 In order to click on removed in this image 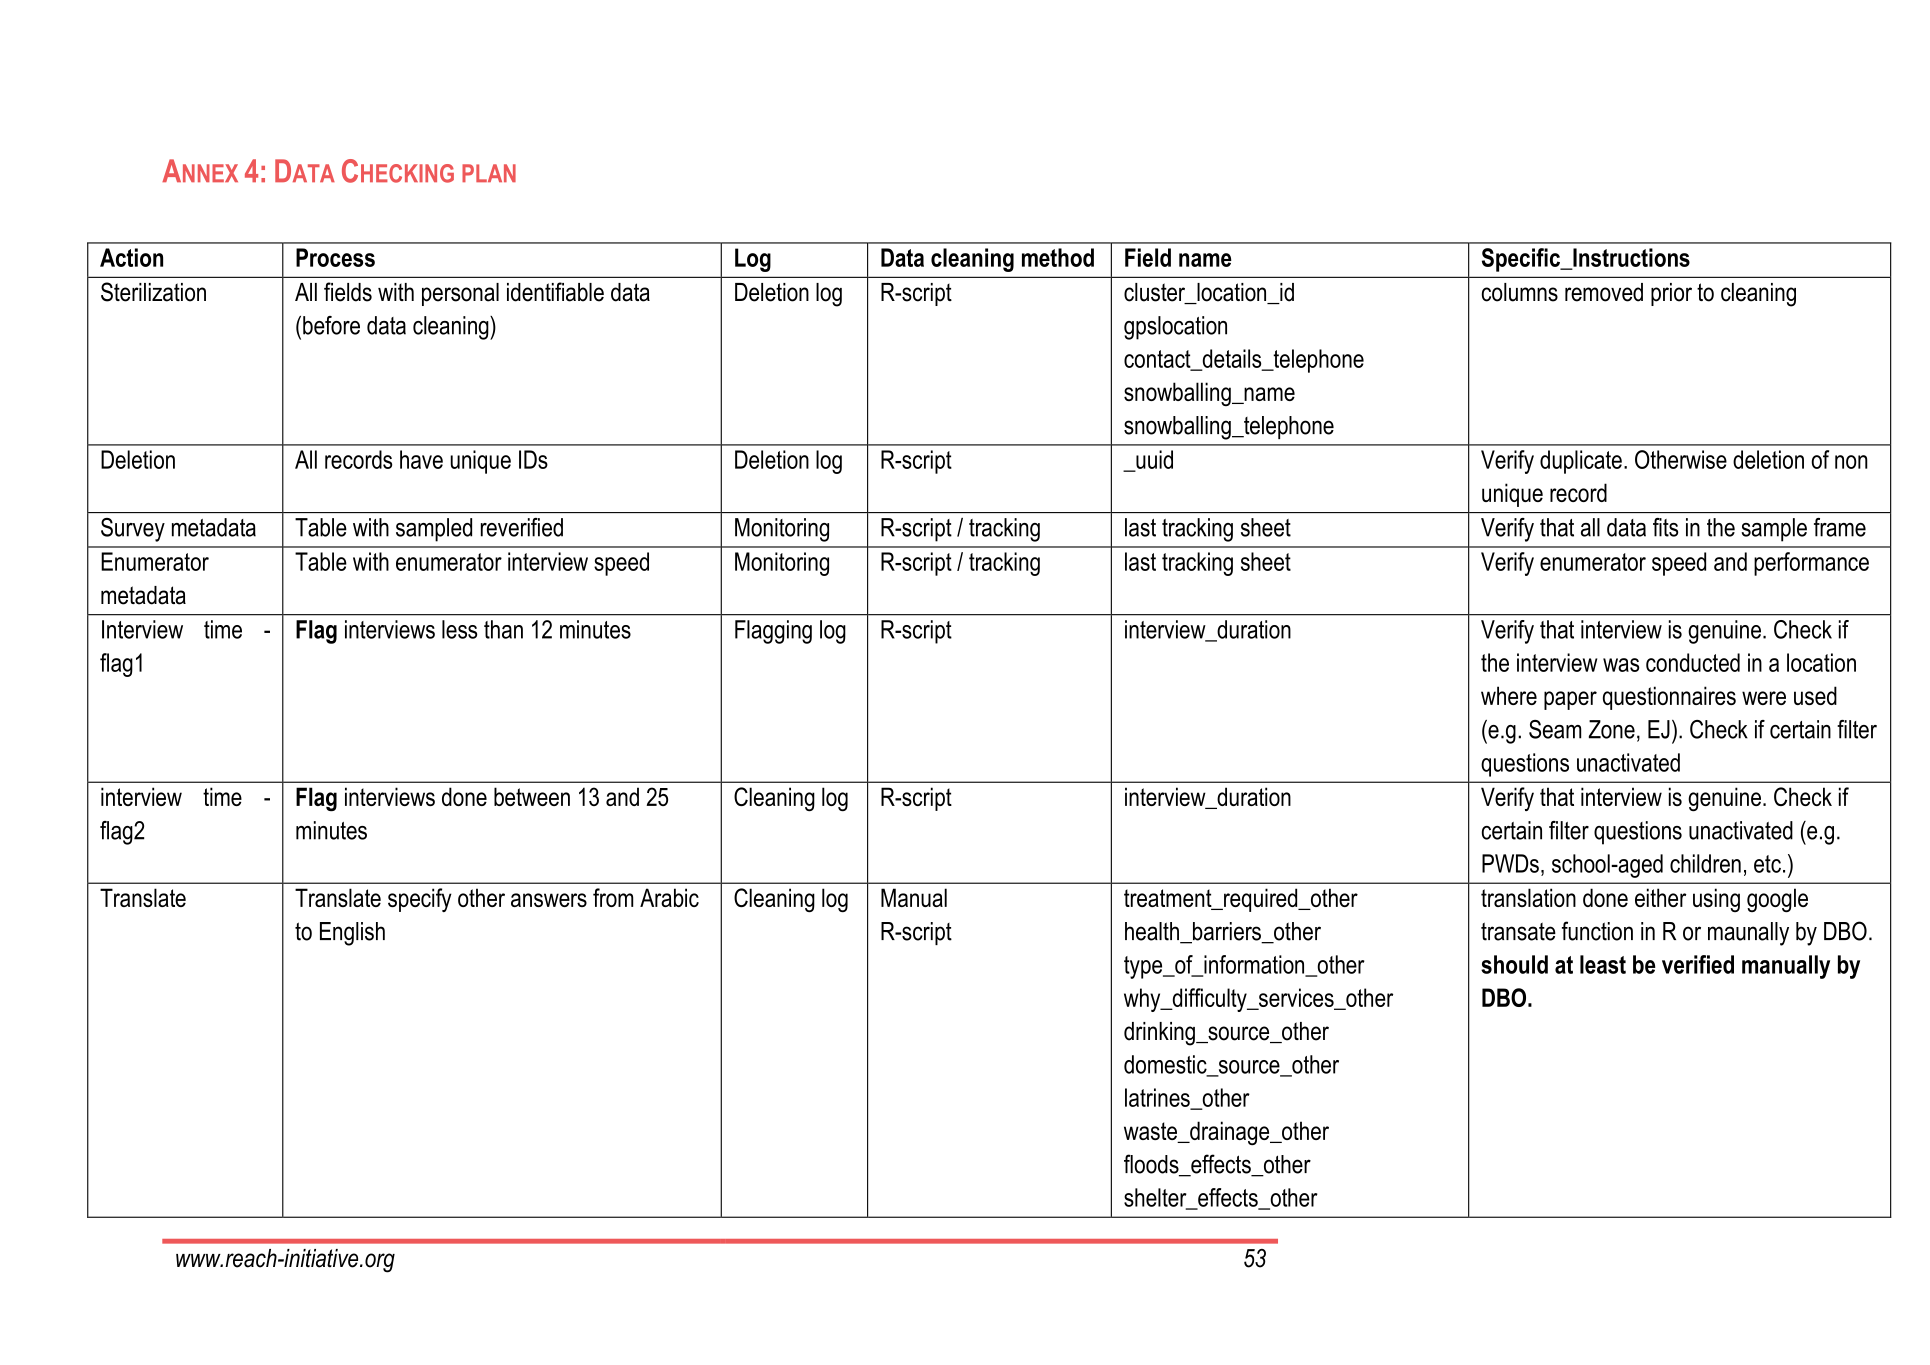, I will do `click(1604, 292)`.
